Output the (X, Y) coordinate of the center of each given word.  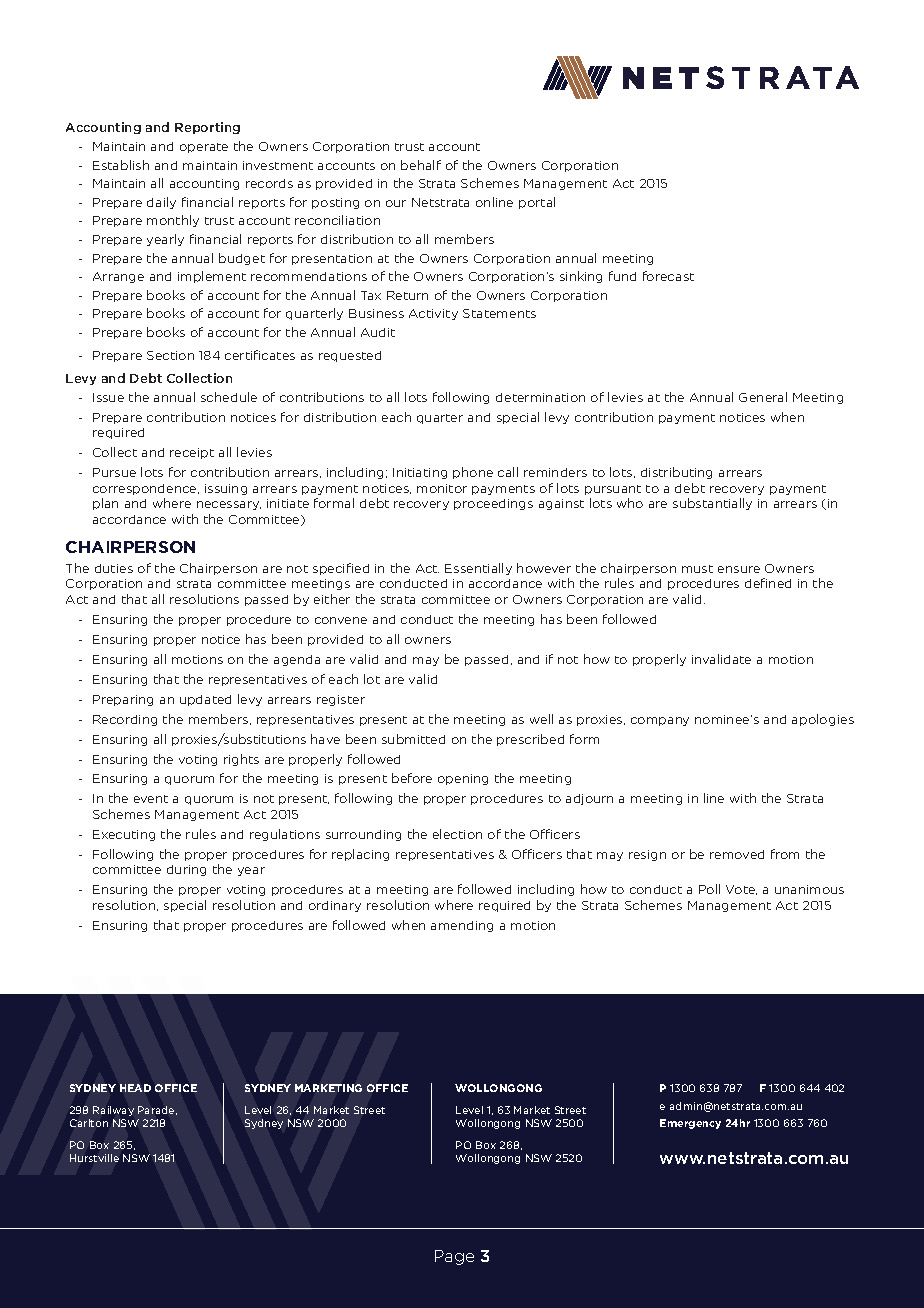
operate (204, 148)
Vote (741, 890)
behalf (421, 165)
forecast (668, 276)
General (763, 397)
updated (205, 700)
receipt (192, 453)
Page (454, 1257)
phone (473, 473)
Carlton (89, 1123)
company (660, 721)
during (186, 870)
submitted (413, 739)
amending (462, 926)
